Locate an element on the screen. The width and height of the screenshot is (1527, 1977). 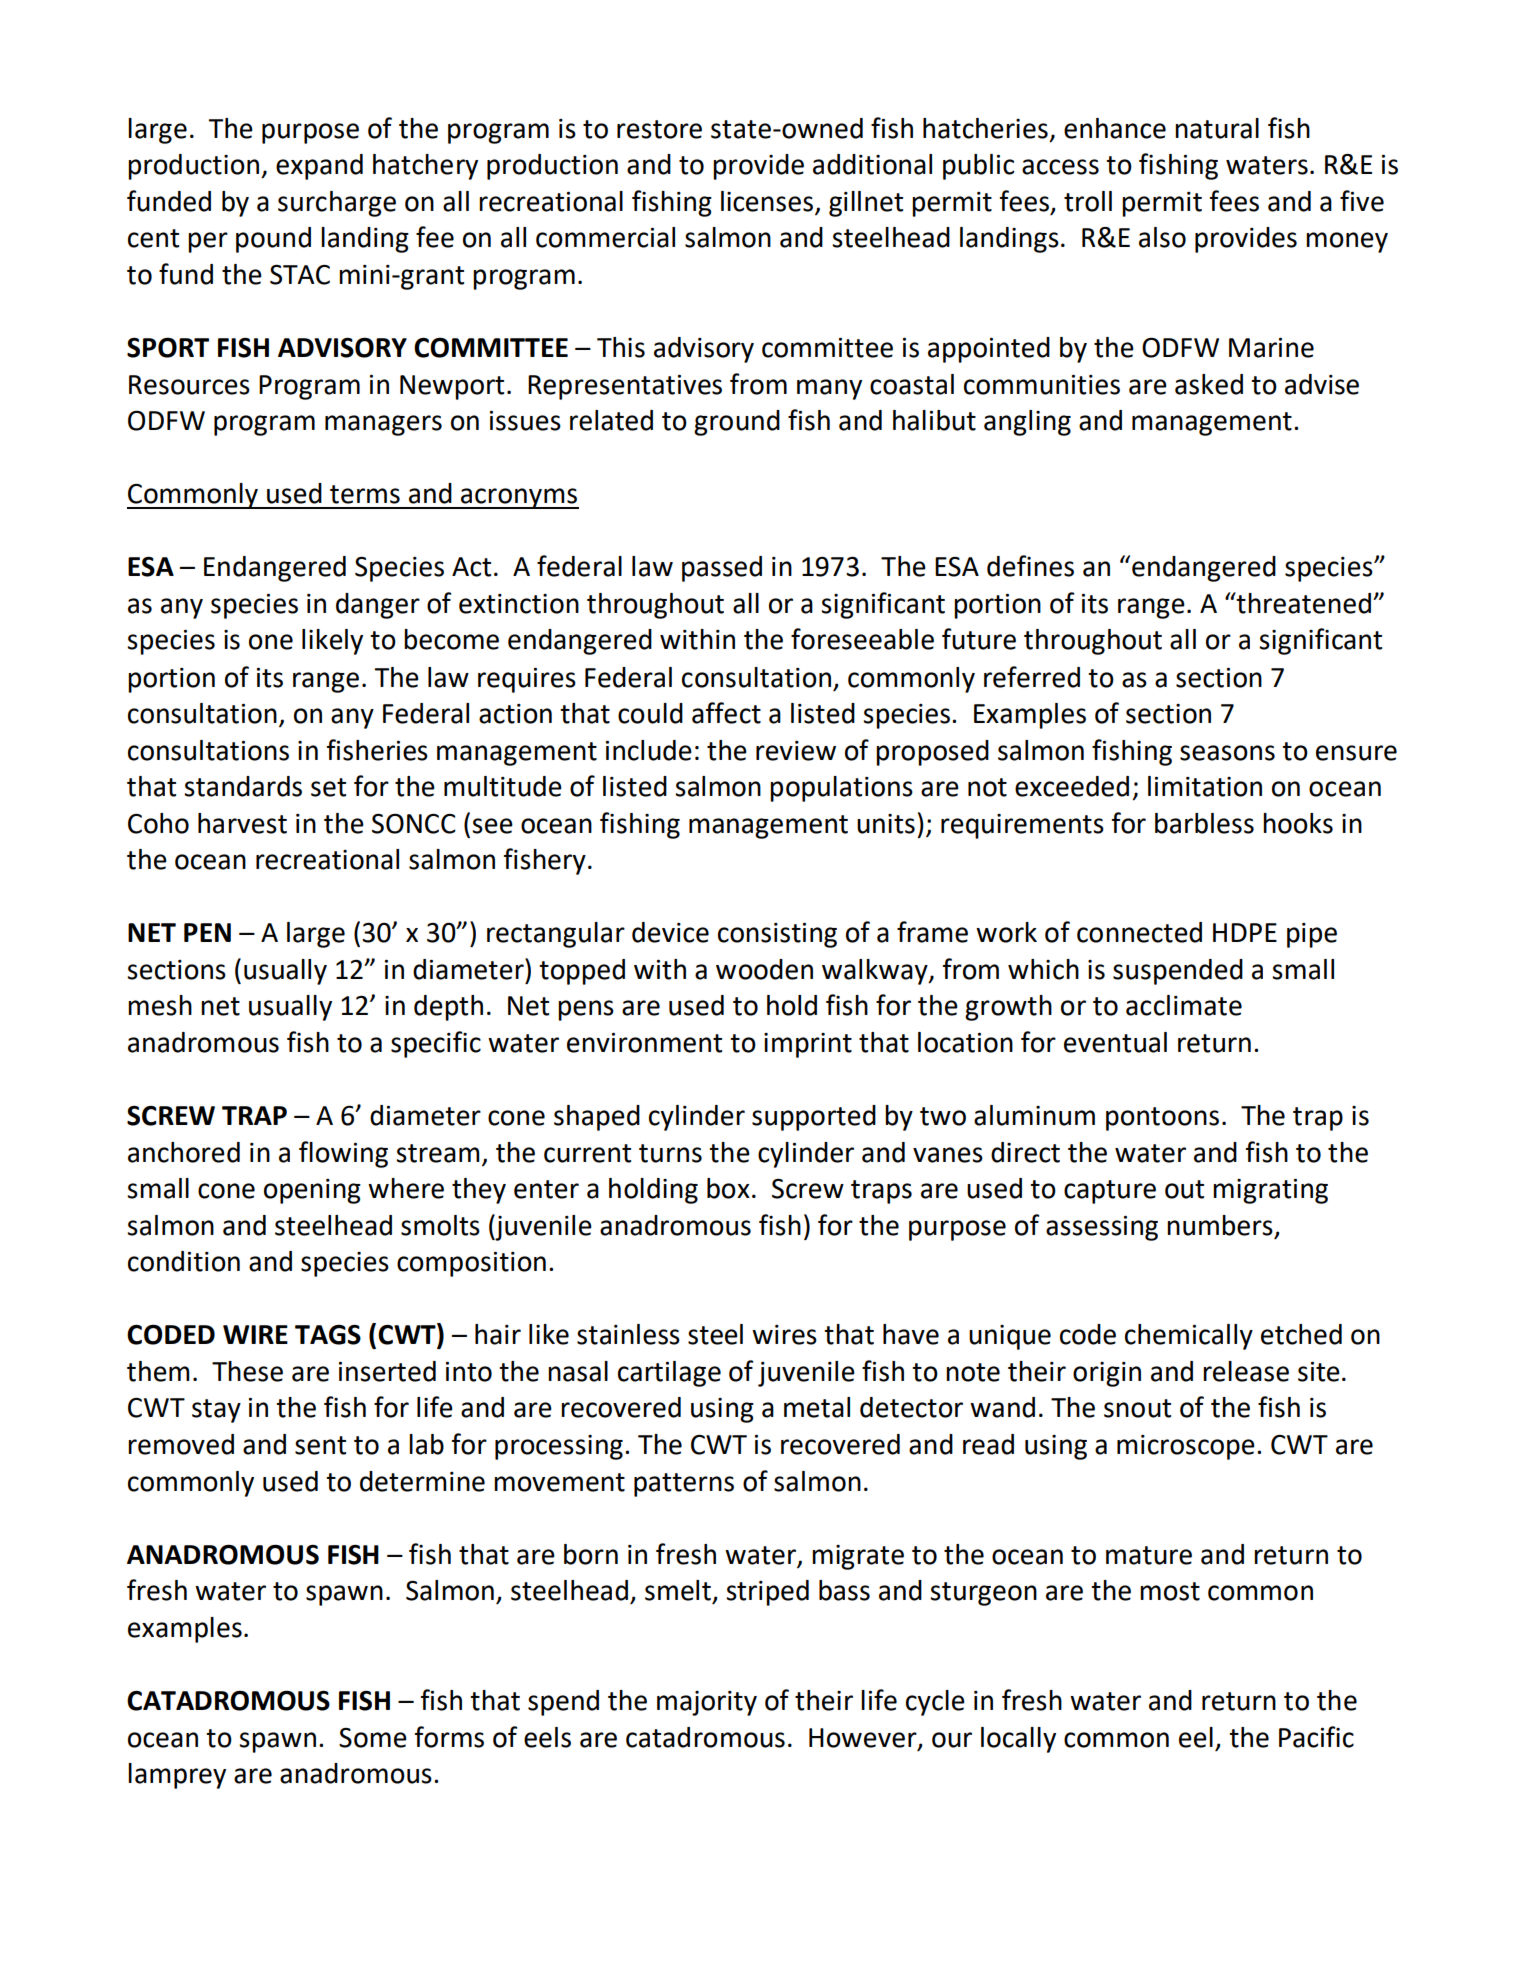
mesh is located at coordinates (160, 1005).
